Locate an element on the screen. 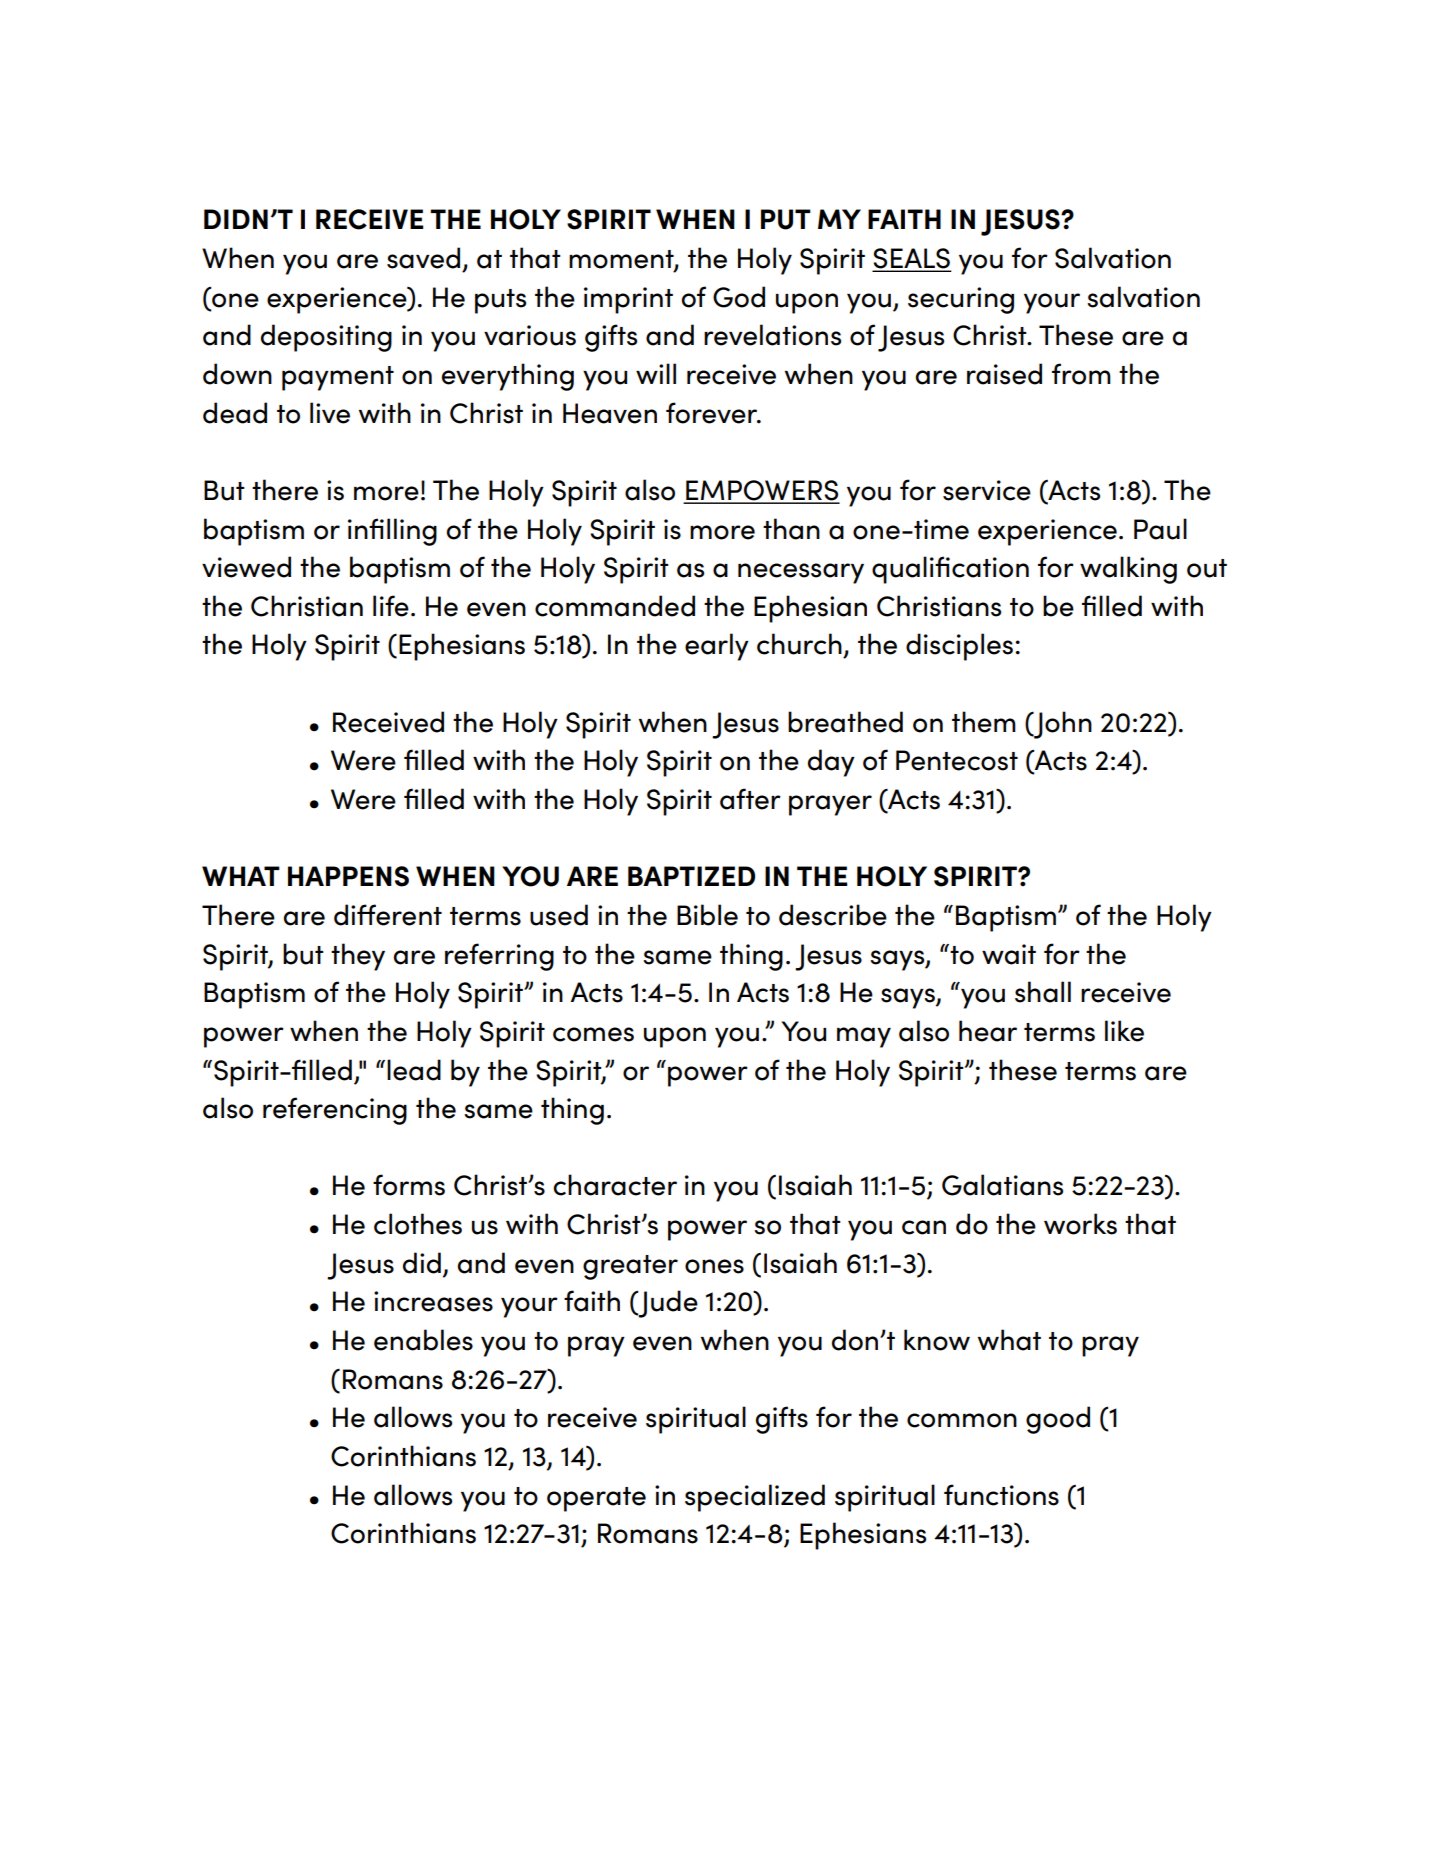 Image resolution: width=1433 pixels, height=1854 pixels. HAPPENS is located at coordinates (348, 876).
